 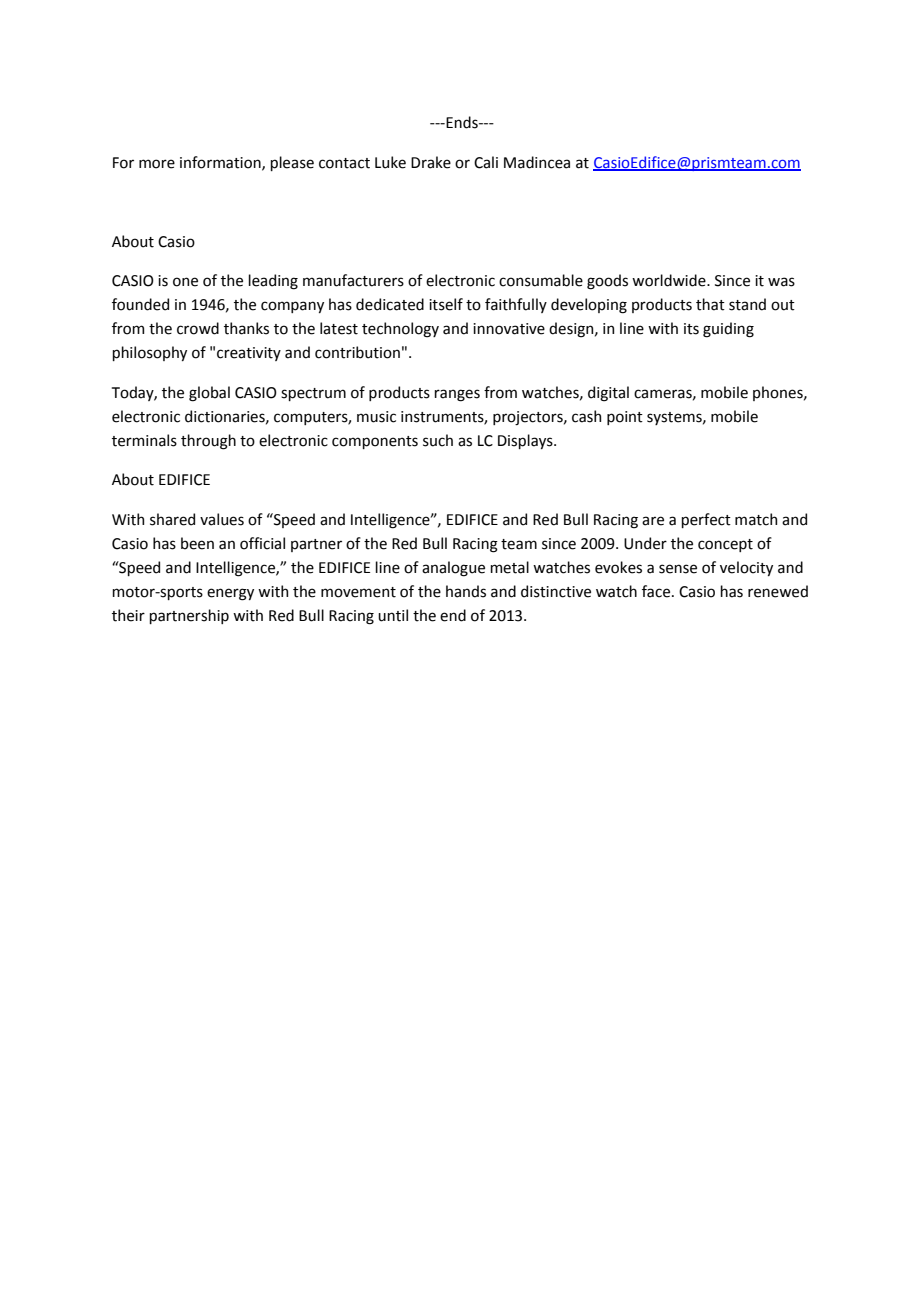 What do you see at coordinates (541, 280) in the document?
I see `consumable` at bounding box center [541, 280].
